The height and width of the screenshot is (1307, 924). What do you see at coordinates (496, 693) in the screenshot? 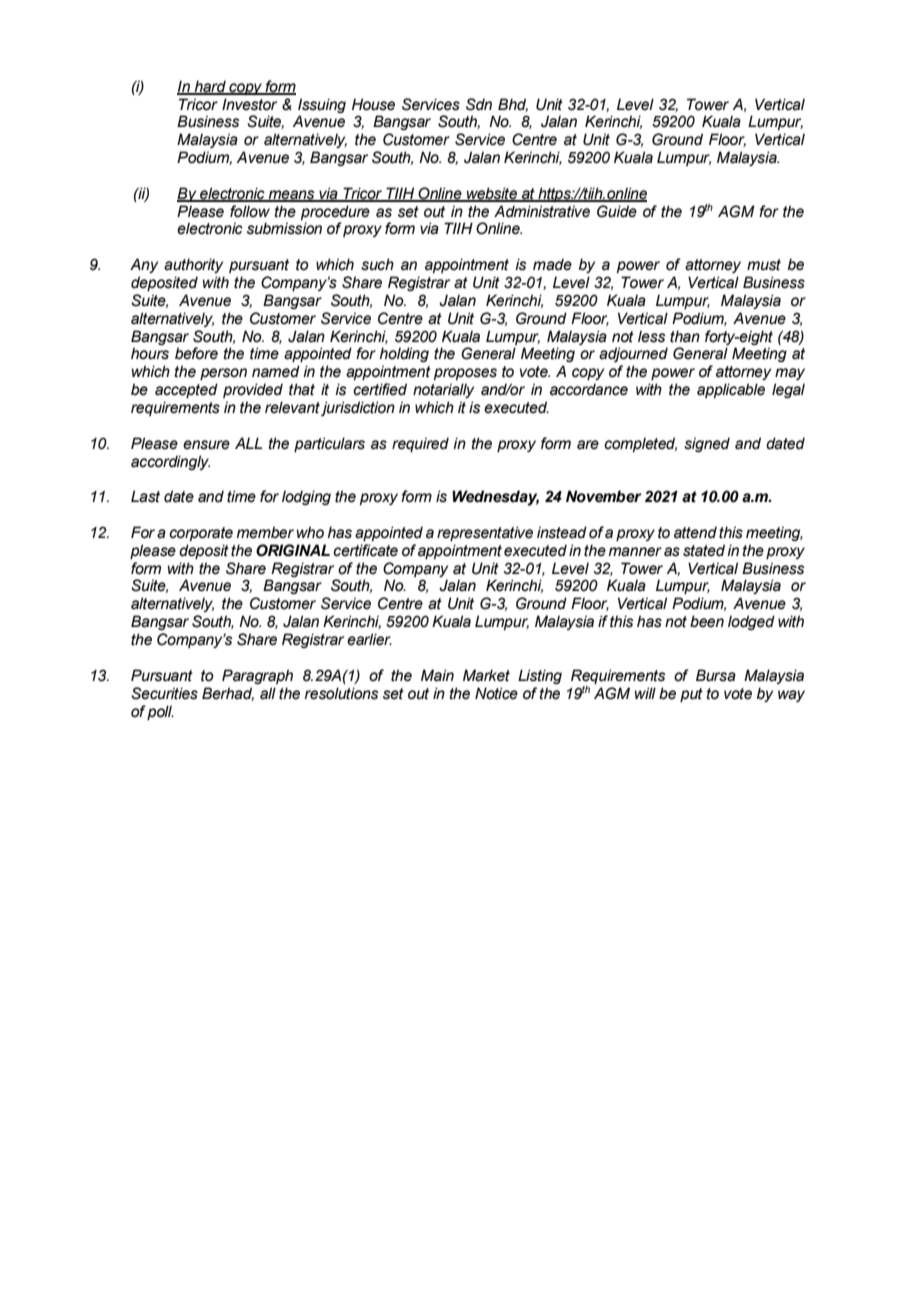
I see `Notice` at bounding box center [496, 693].
